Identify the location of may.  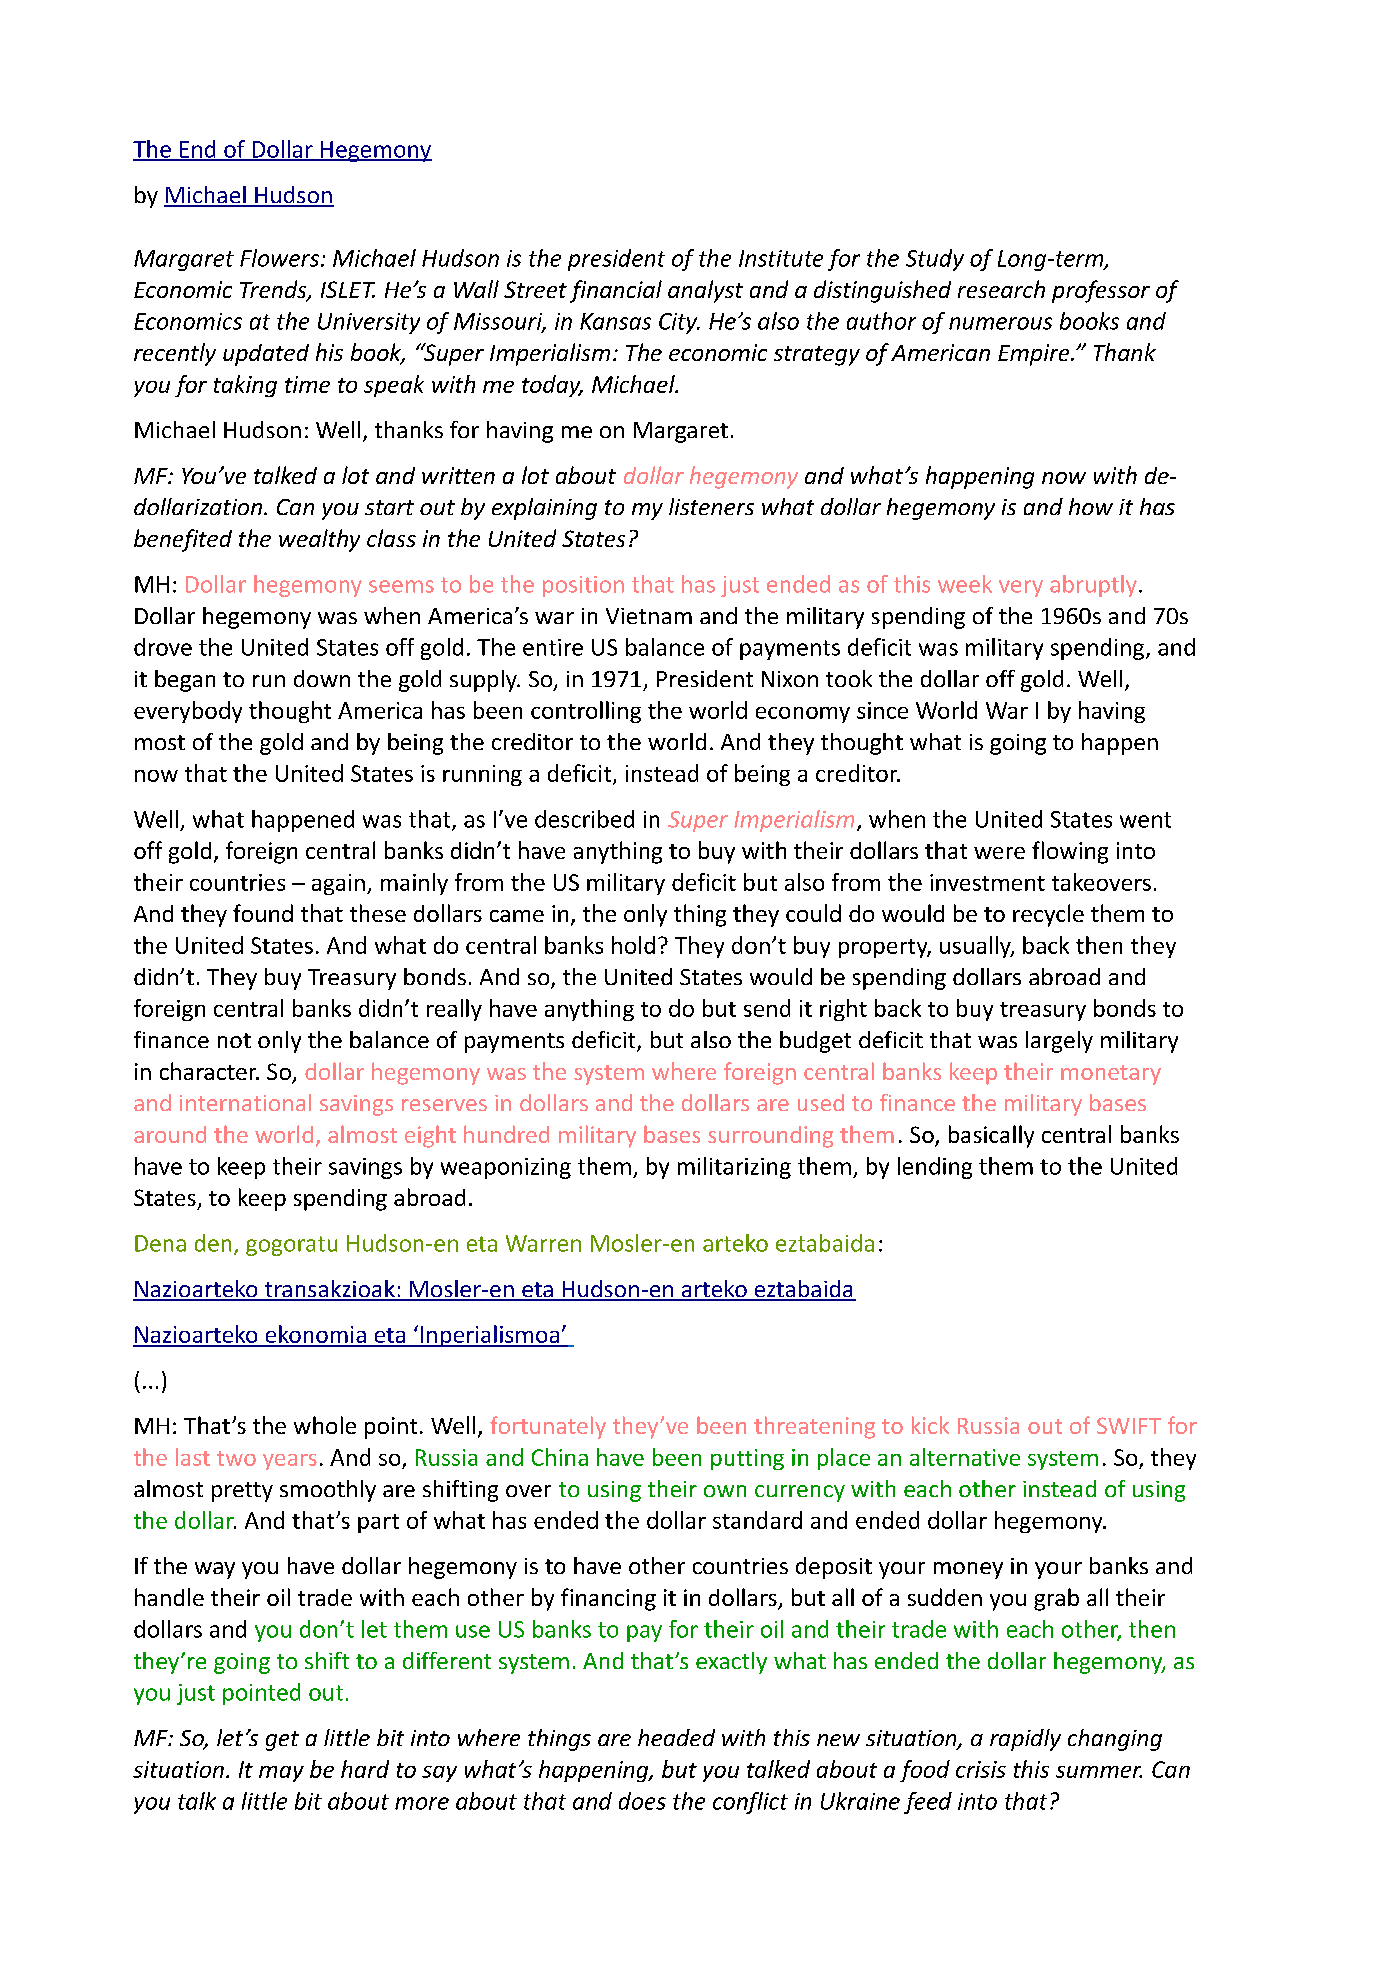
(281, 1774).
